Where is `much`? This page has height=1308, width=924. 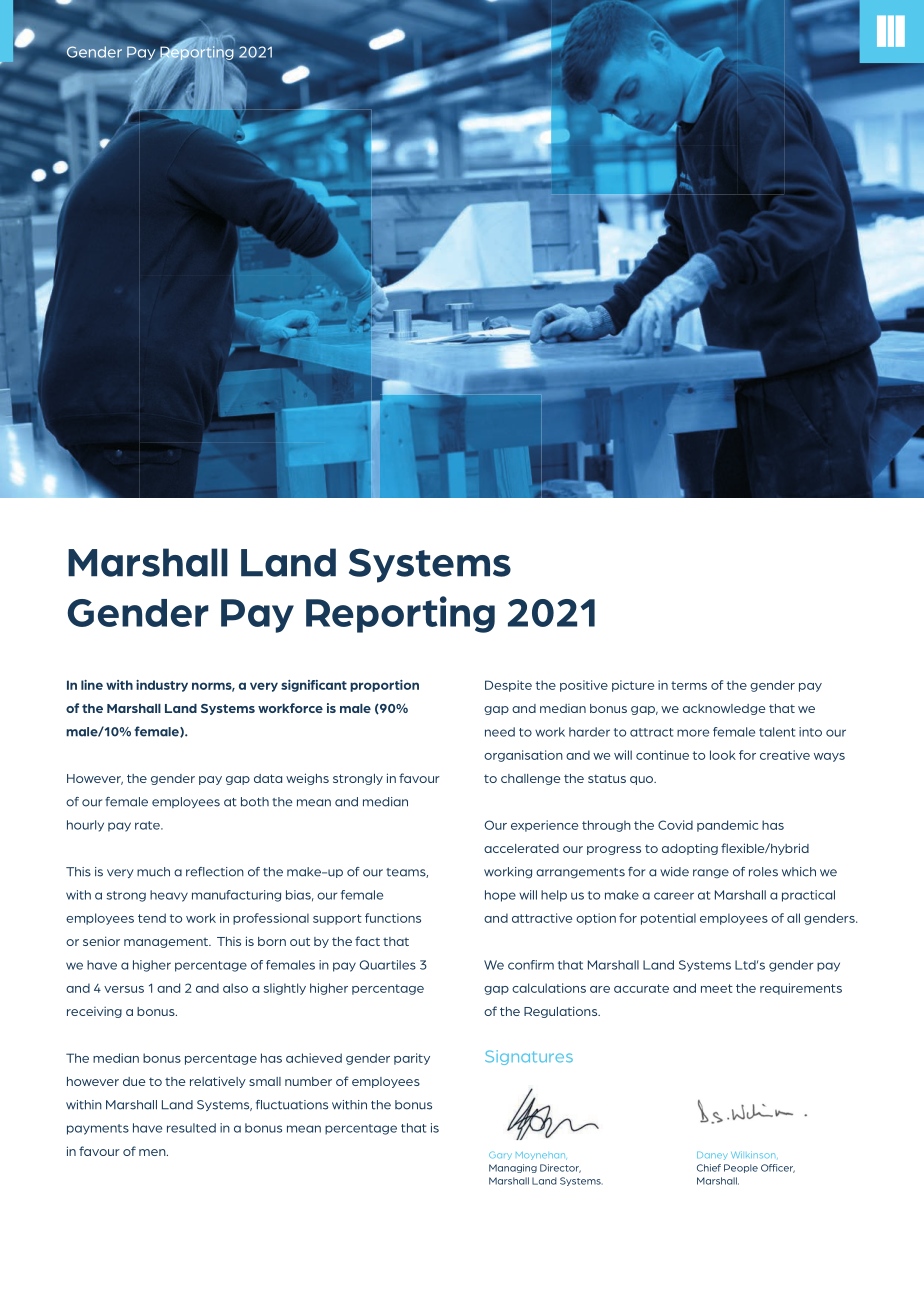 much is located at coordinates (153, 872).
